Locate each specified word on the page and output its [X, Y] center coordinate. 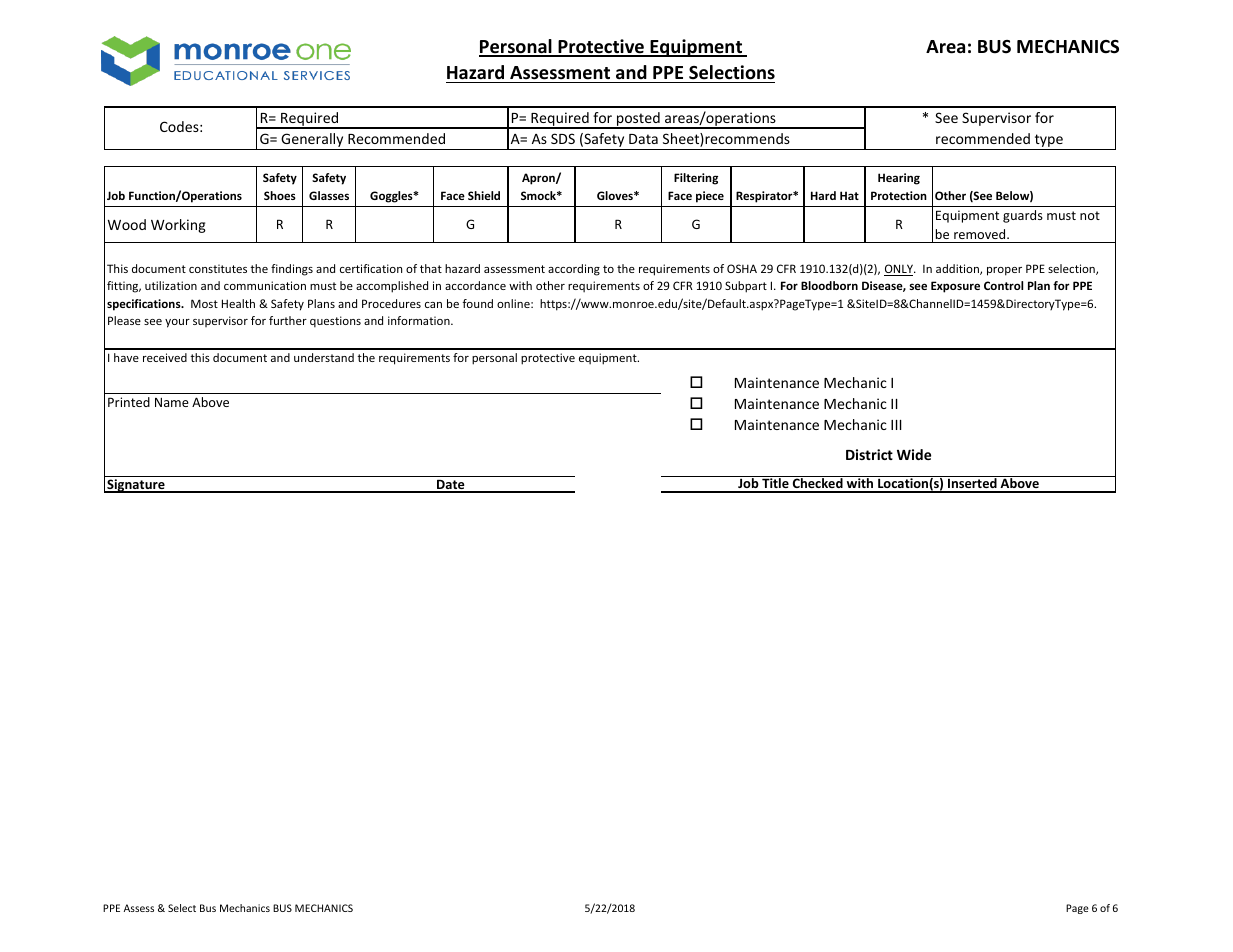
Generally [312, 141]
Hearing [899, 179]
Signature [136, 486]
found [478, 303]
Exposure [955, 287]
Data [643, 139]
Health [238, 303]
